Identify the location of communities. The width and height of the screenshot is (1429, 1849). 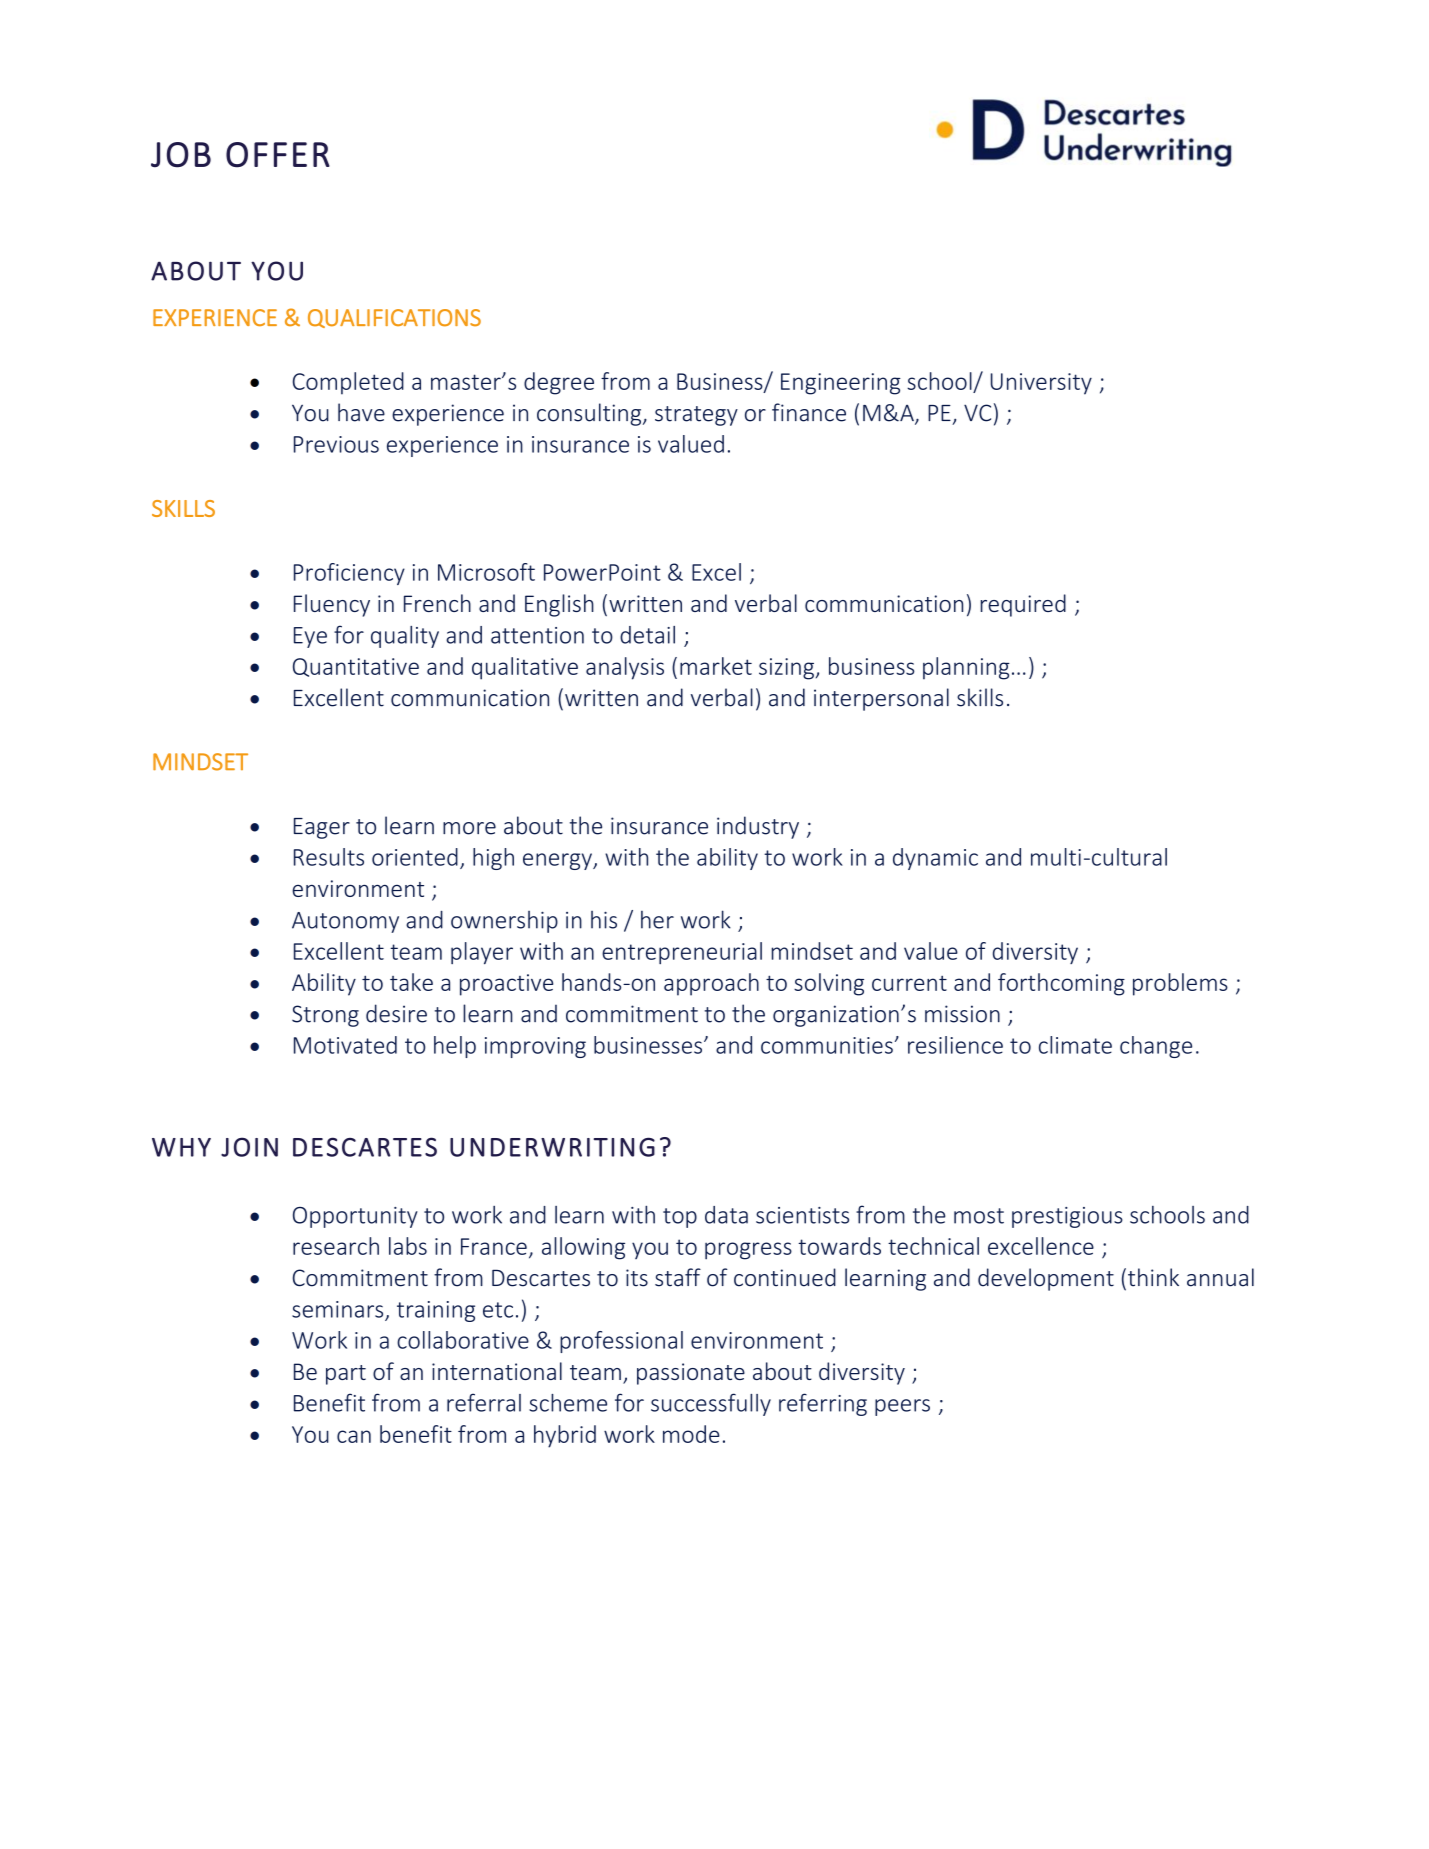
(827, 1045).
